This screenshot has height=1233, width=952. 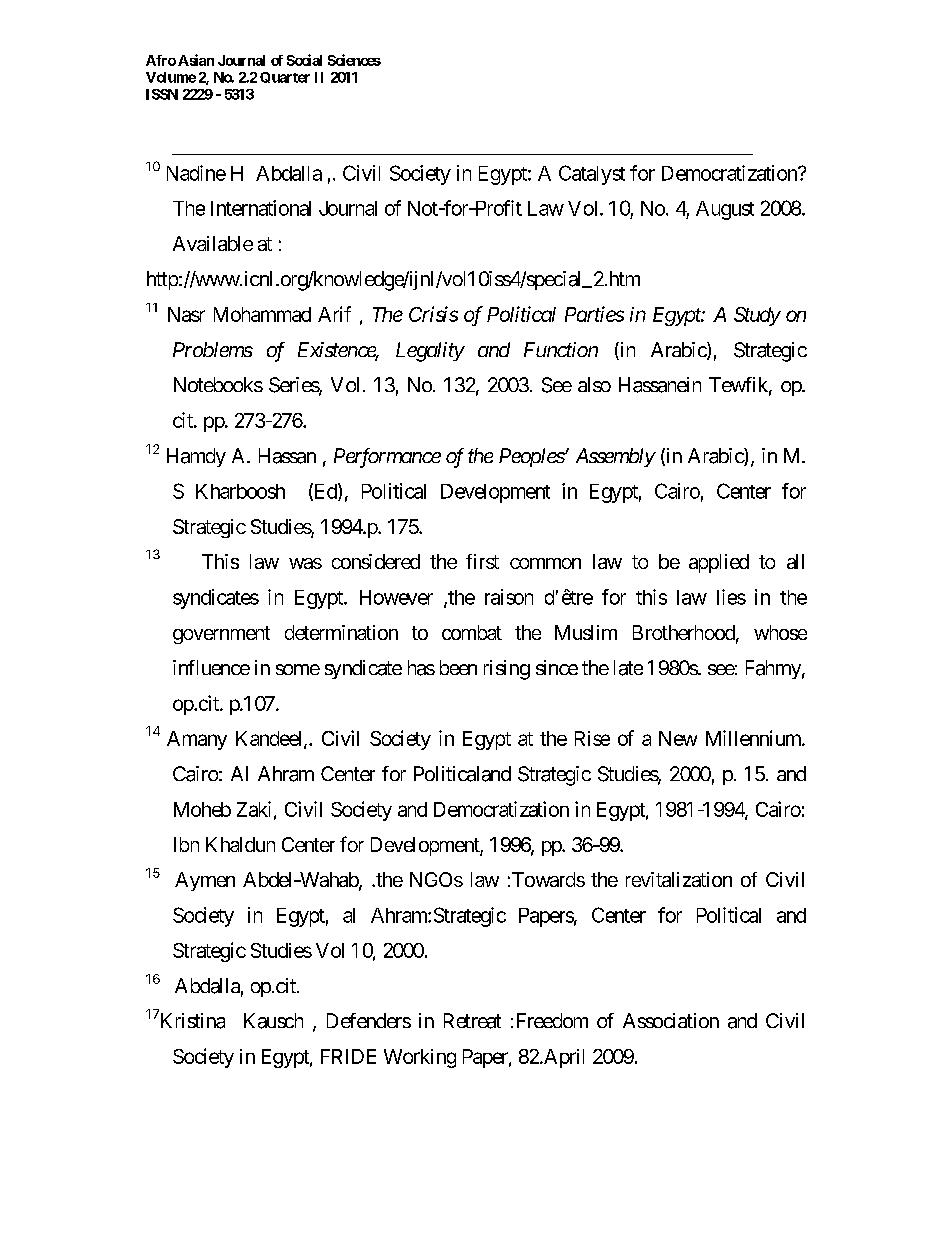 What do you see at coordinates (592, 175) in the screenshot?
I see `Catalyst` at bounding box center [592, 175].
